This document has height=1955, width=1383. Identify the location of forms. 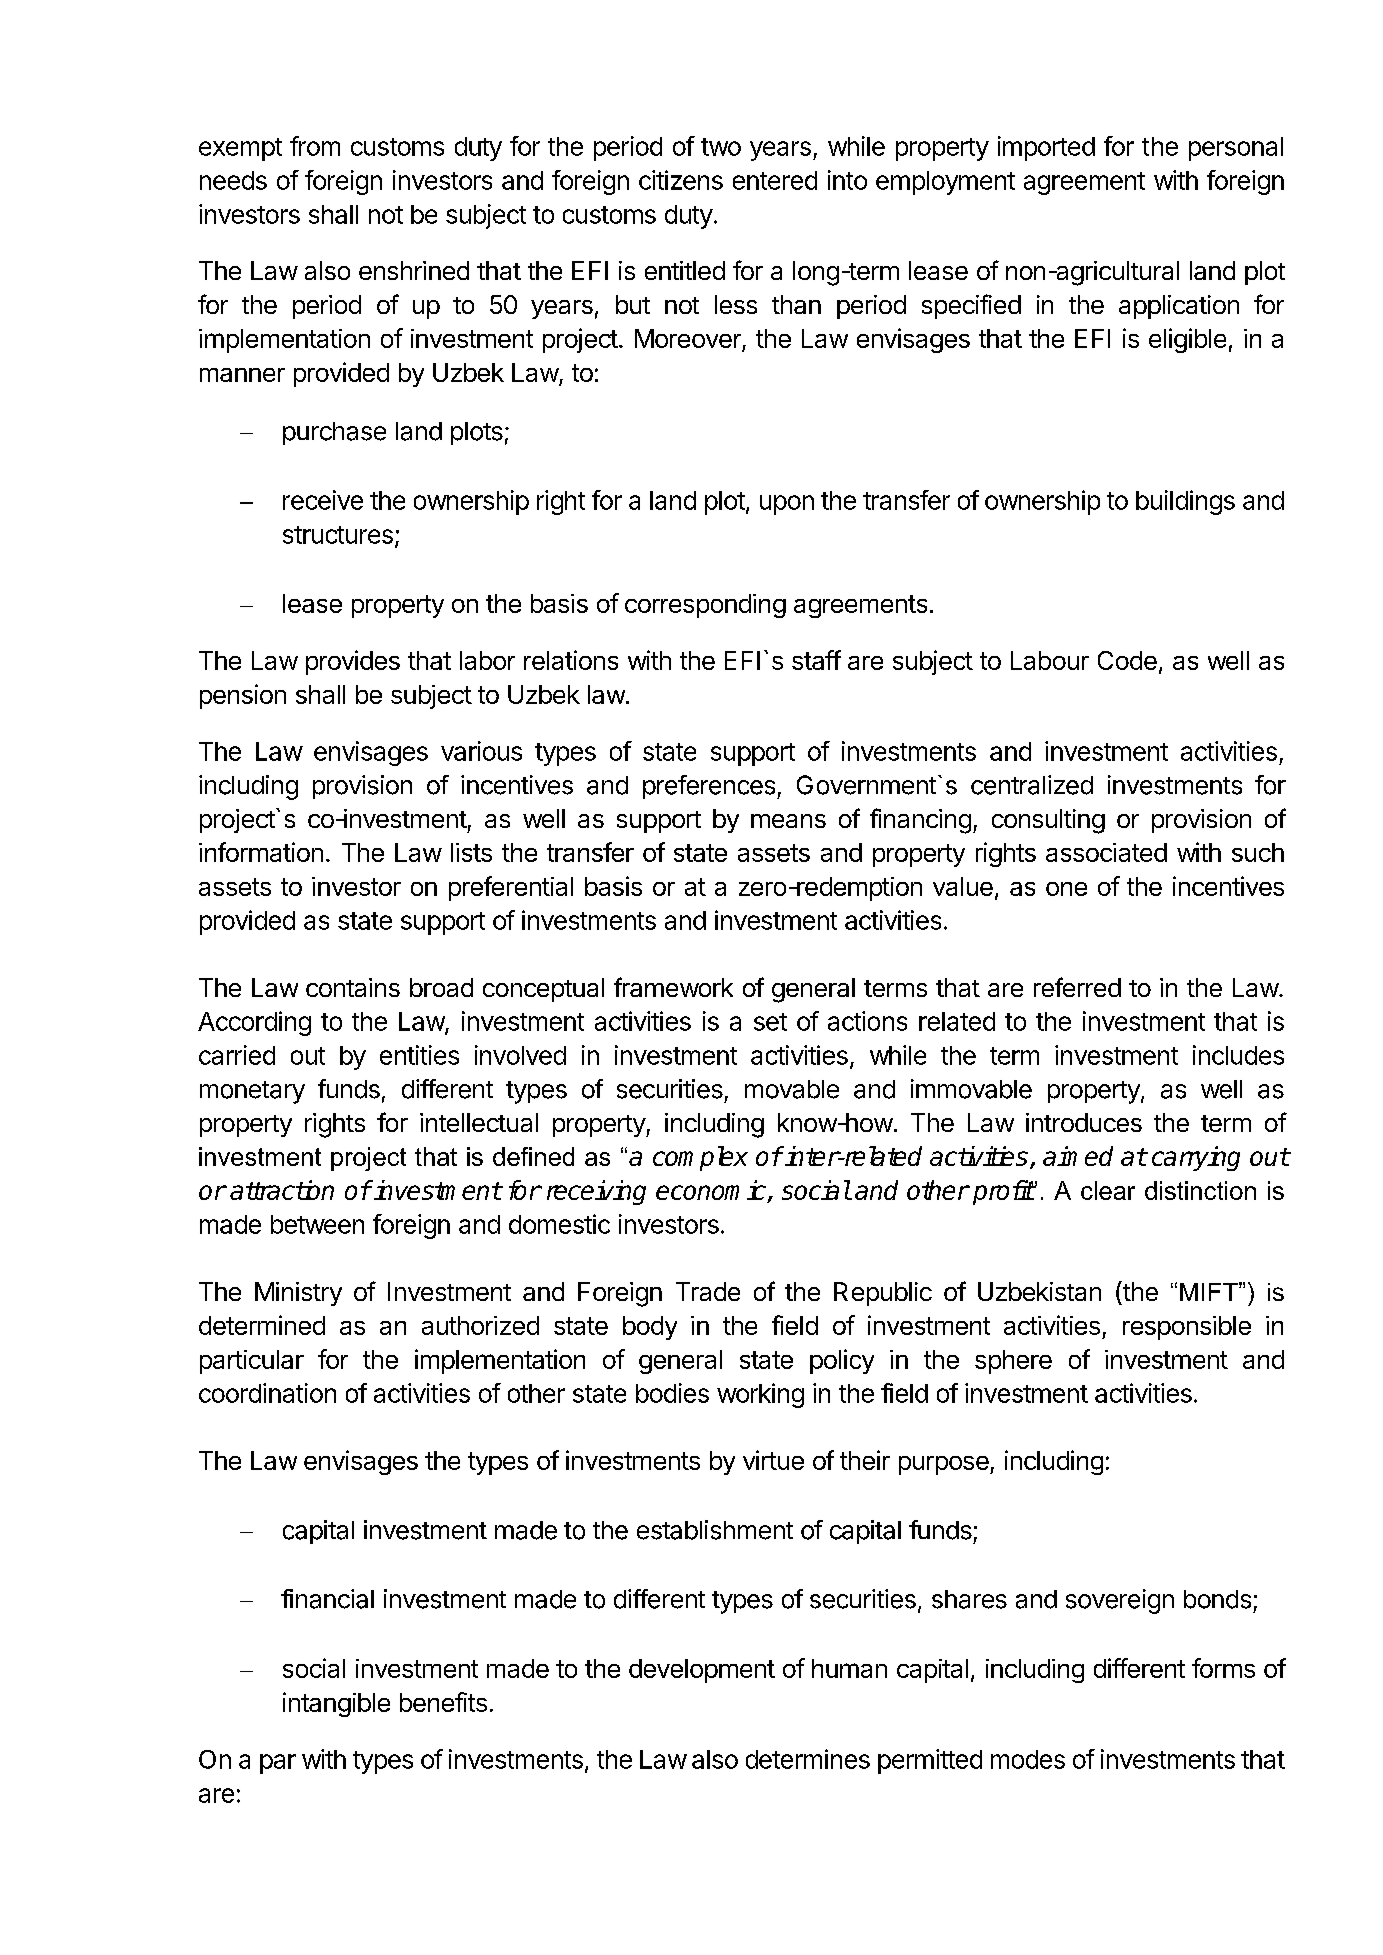
(1223, 1668).
